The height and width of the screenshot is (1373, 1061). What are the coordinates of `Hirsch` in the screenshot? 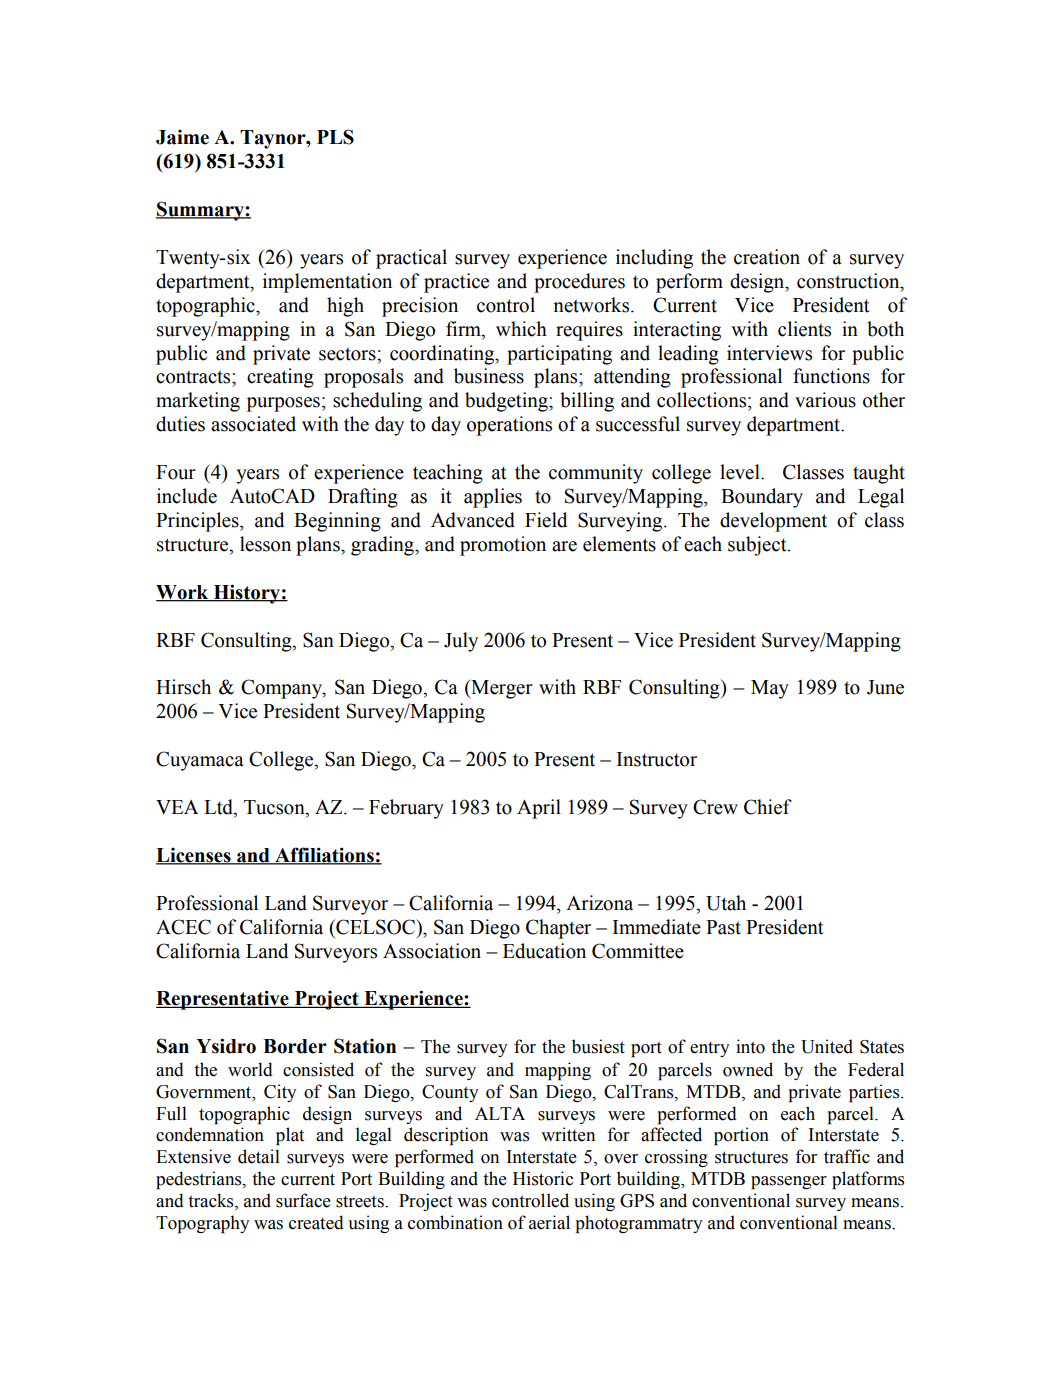 It's located at (183, 687).
